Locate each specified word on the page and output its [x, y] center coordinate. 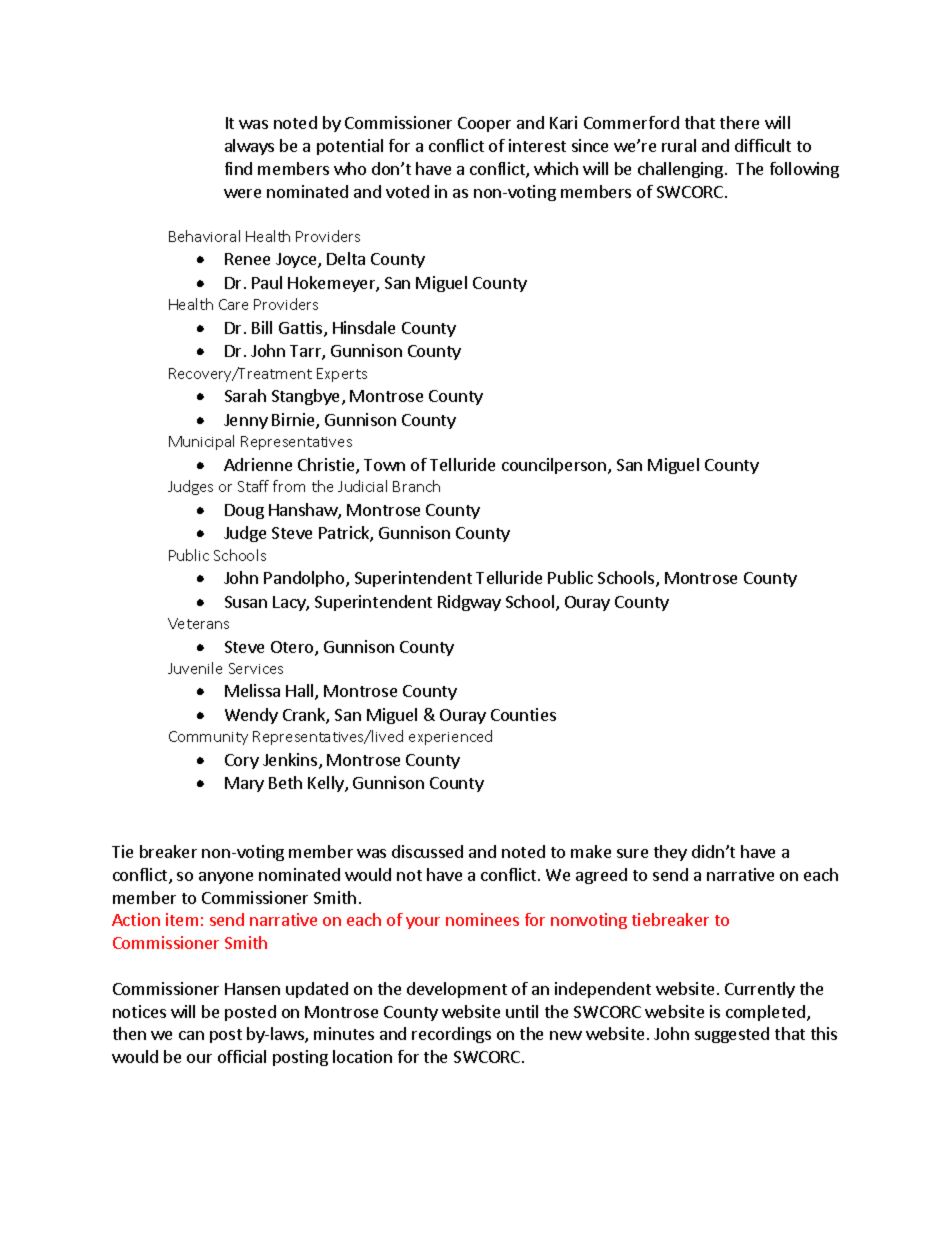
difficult [763, 145]
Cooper [484, 124]
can [191, 1035]
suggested [732, 1035]
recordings [451, 1035]
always [249, 147]
